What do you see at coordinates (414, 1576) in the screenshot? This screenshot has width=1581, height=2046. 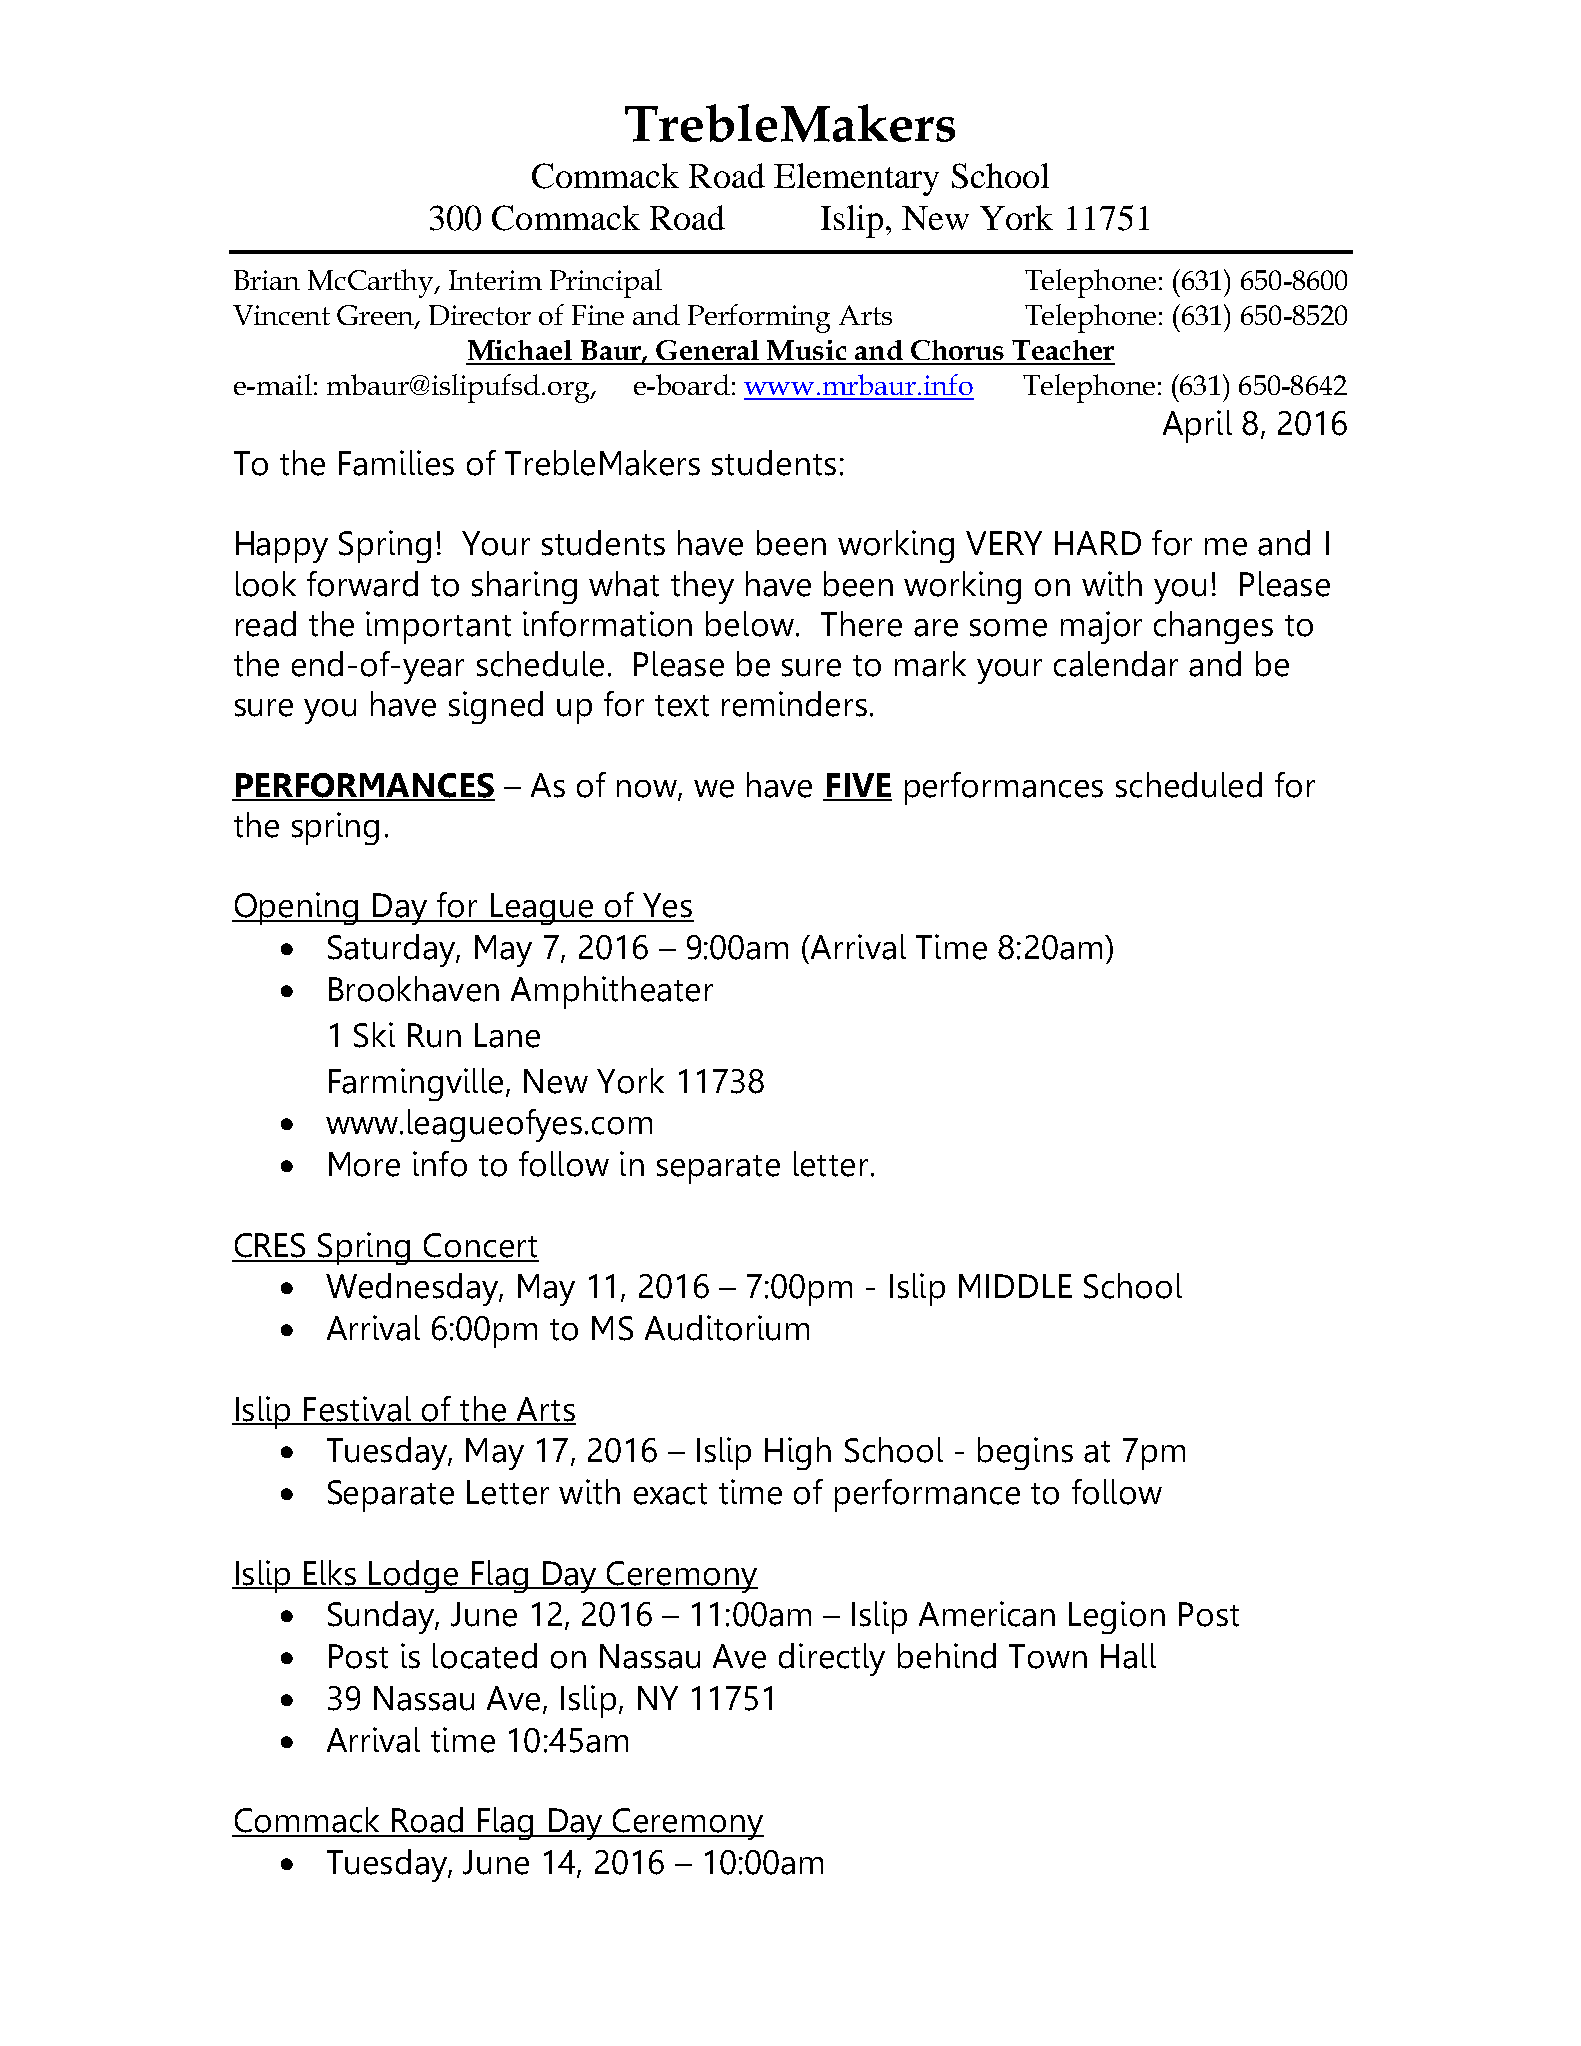 I see `Lodge` at bounding box center [414, 1576].
